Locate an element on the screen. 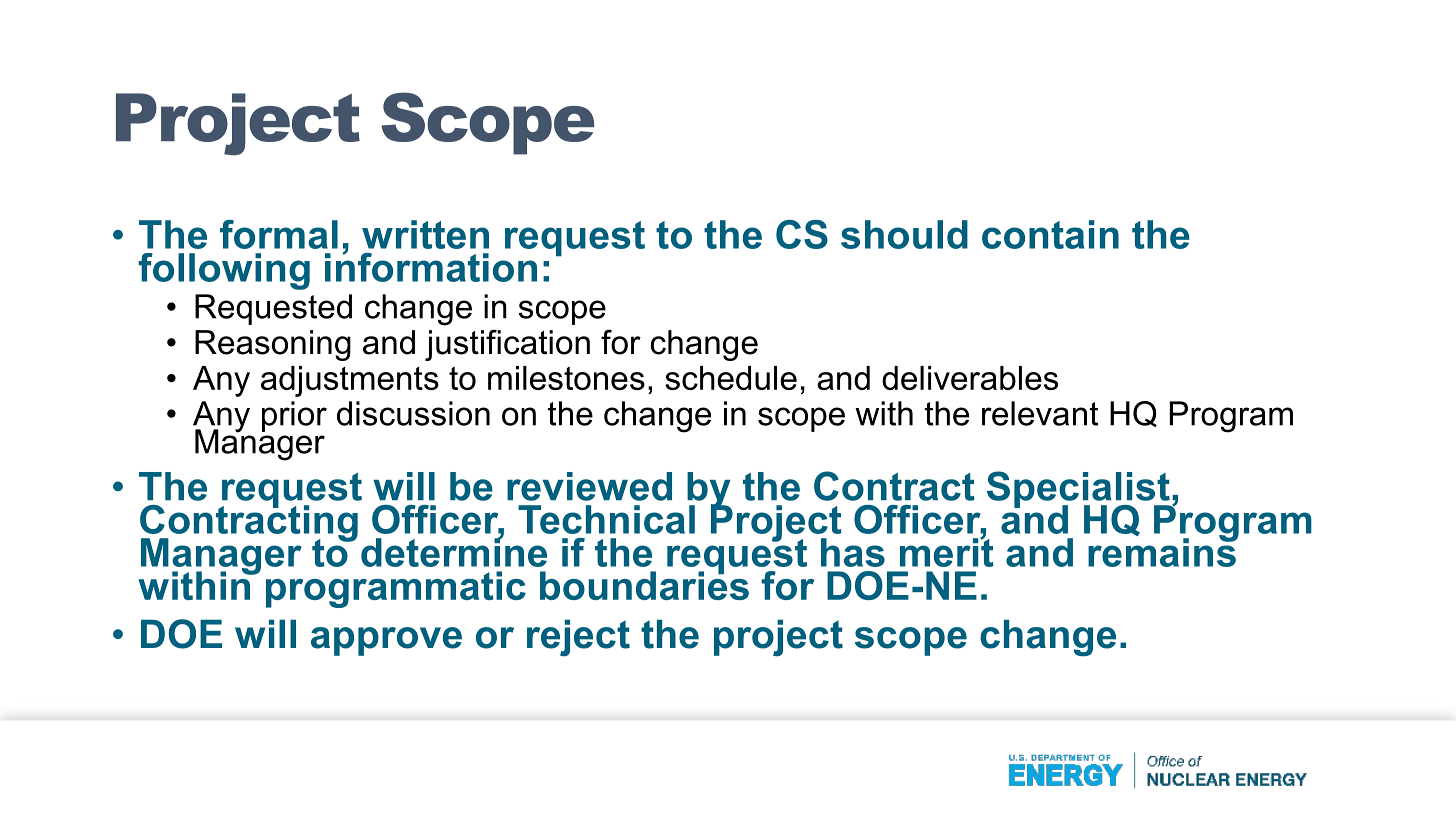 The width and height of the screenshot is (1456, 819). reviewed is located at coordinates (589, 486).
